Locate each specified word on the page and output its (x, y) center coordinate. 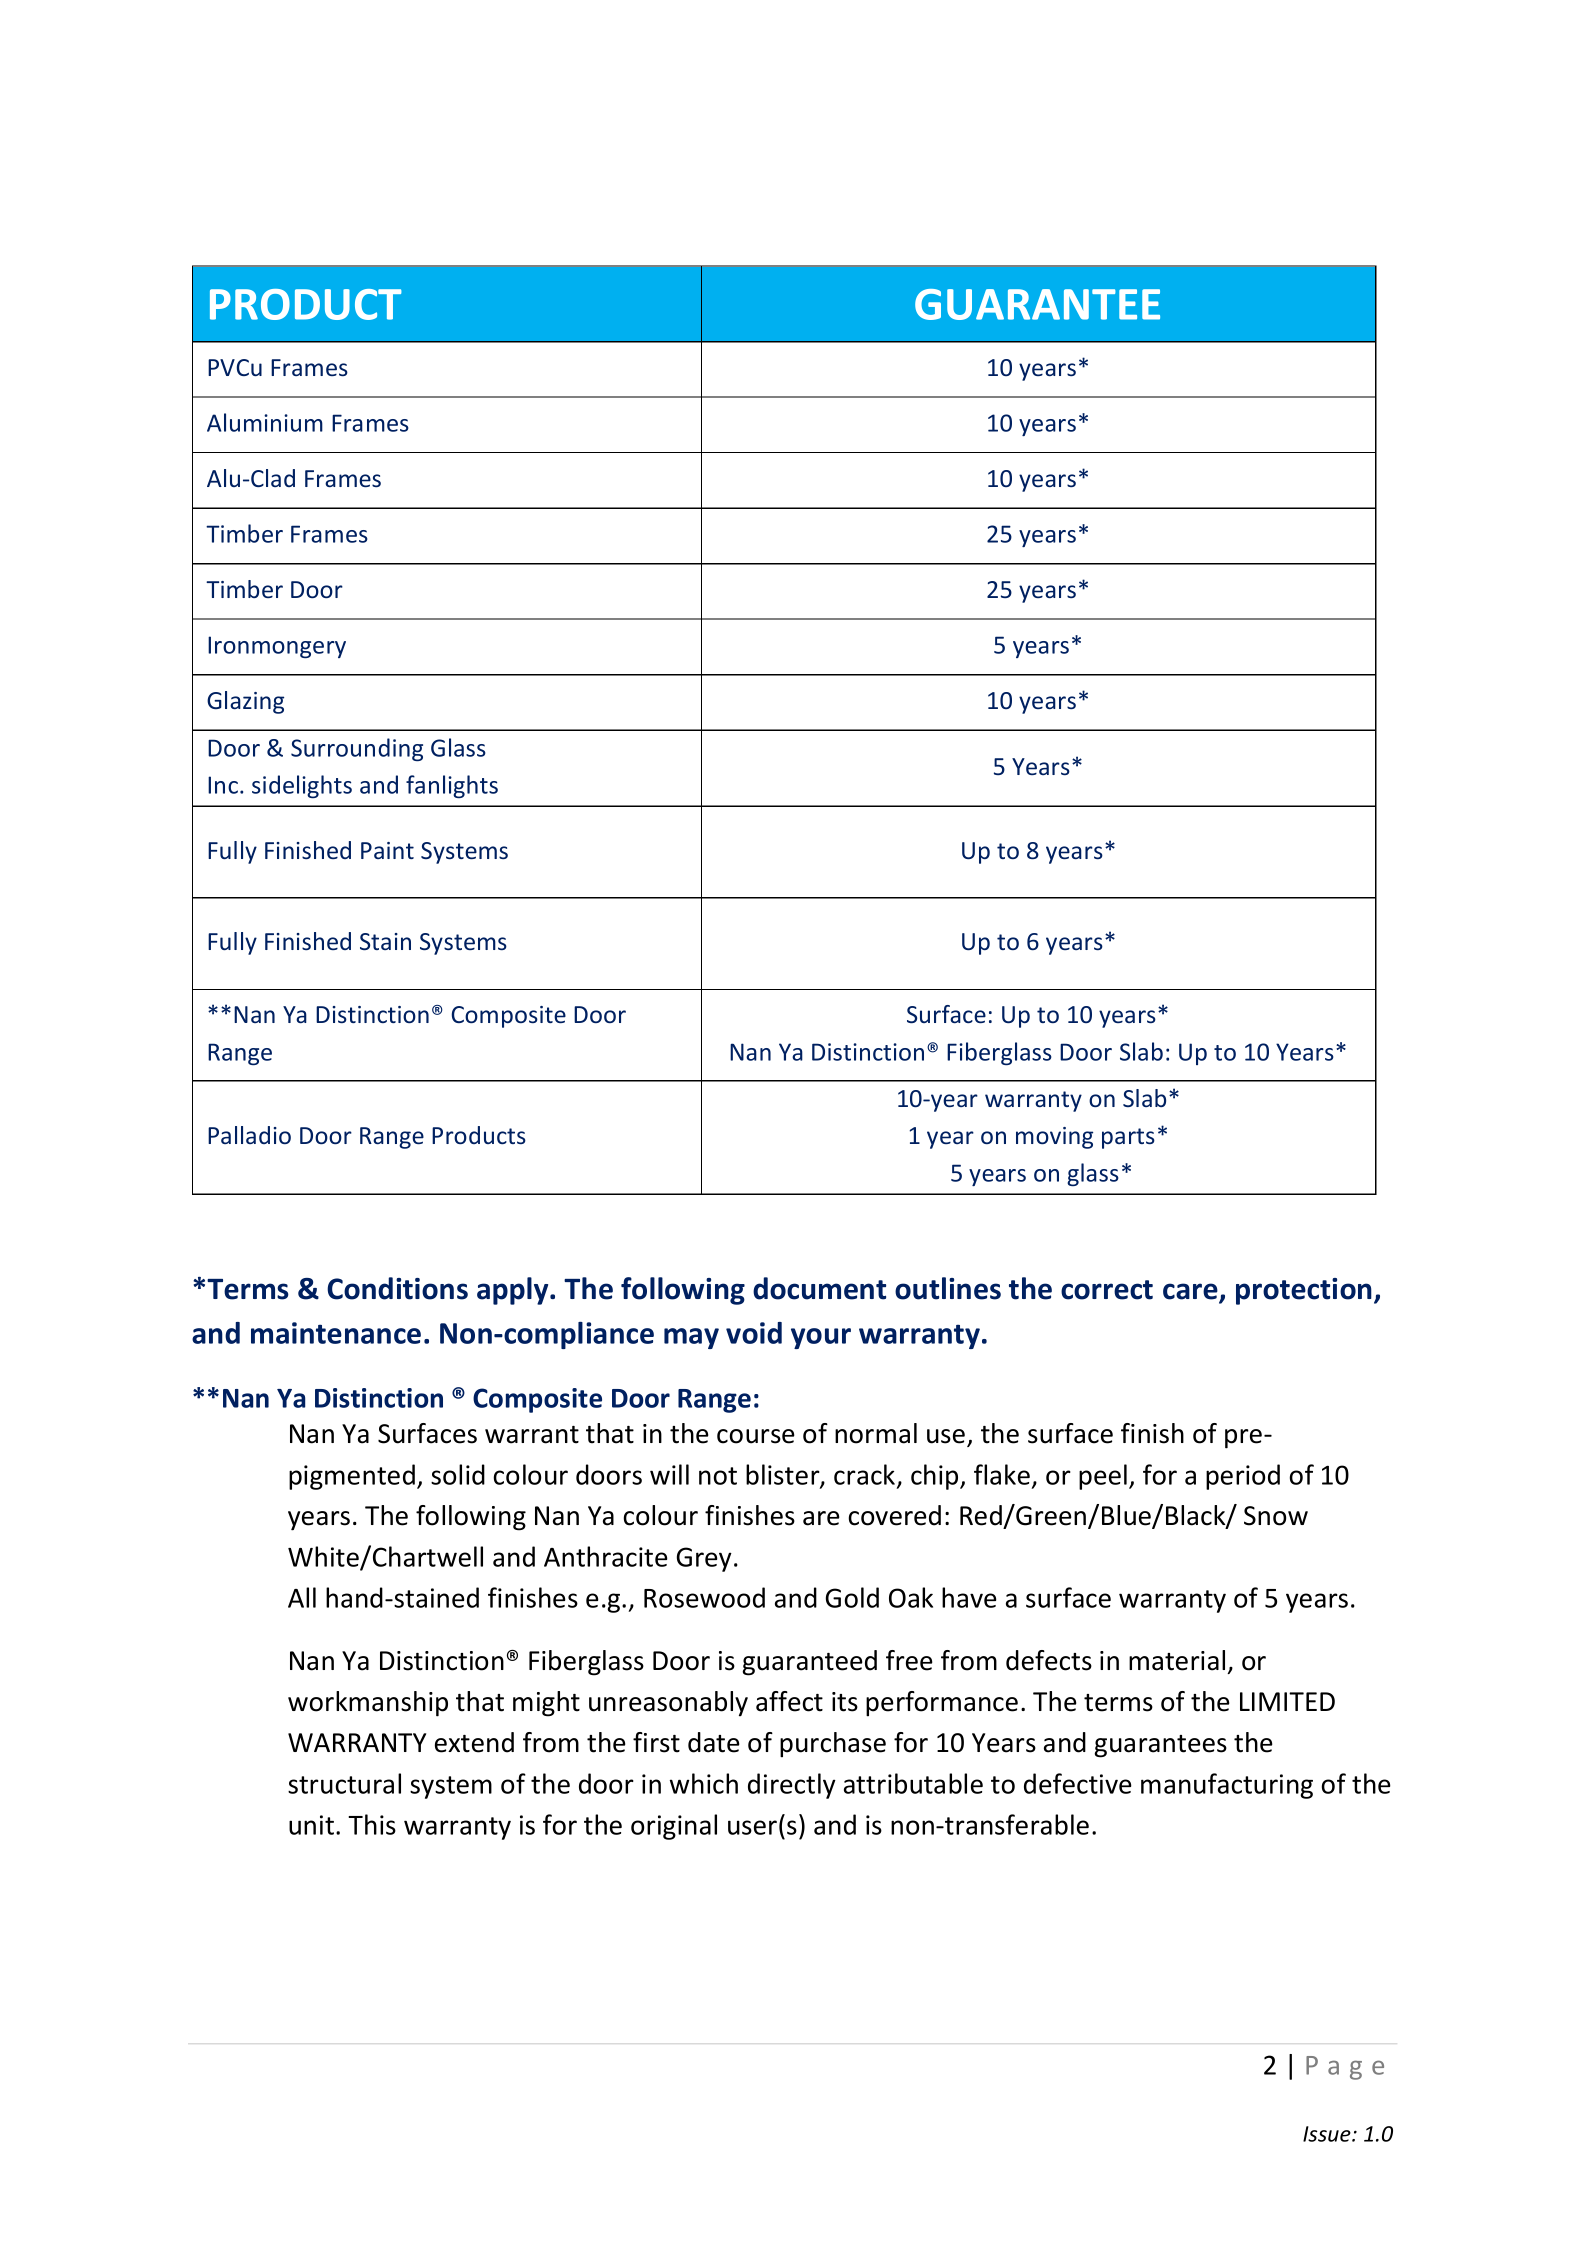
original (674, 1827)
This (372, 1824)
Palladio (249, 1135)
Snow (1276, 1516)
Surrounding (357, 749)
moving (1054, 1138)
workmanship (368, 1704)
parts (1128, 1138)
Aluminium (265, 422)
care (1191, 1292)
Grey (704, 1559)
